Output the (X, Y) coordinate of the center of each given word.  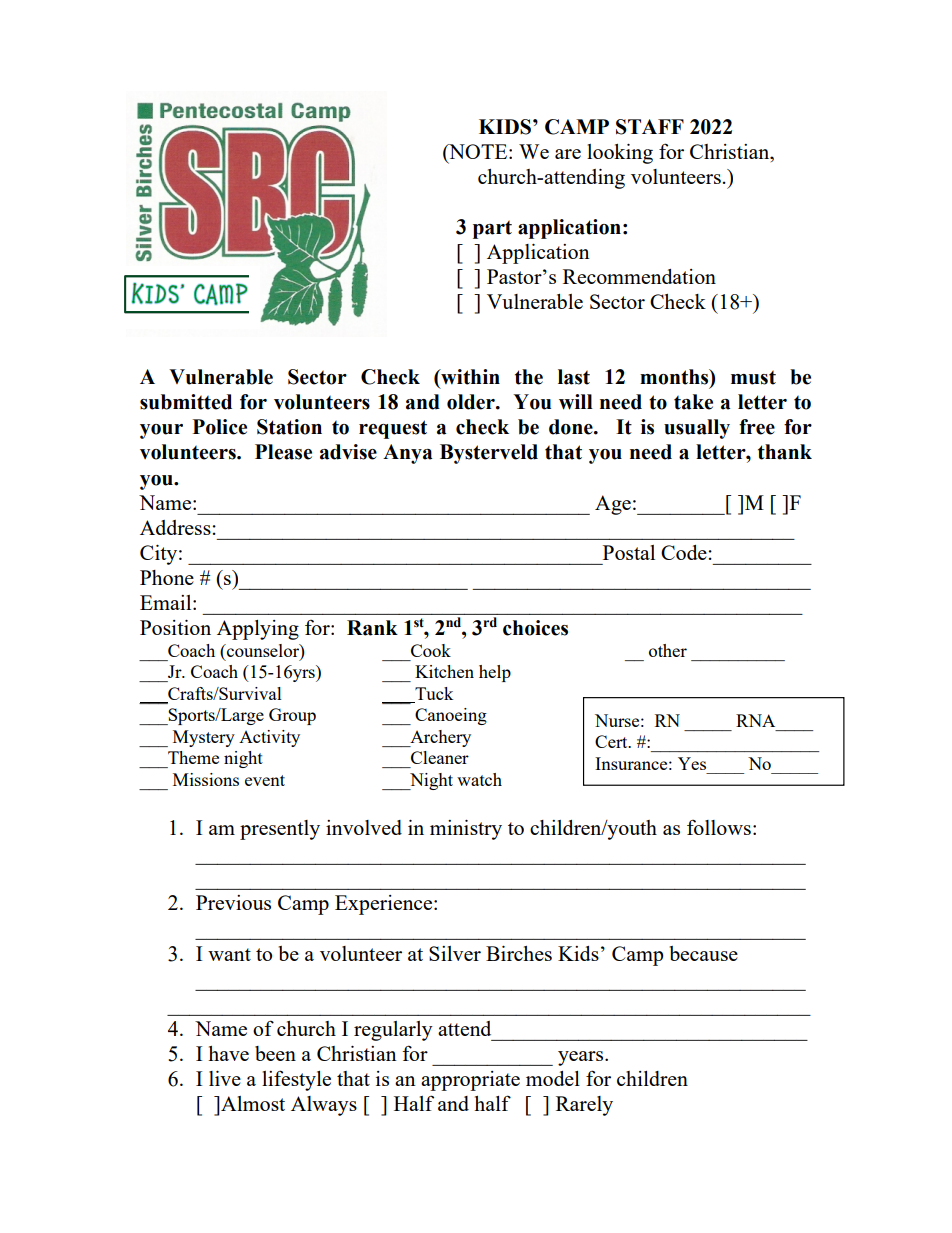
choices (535, 628)
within (469, 377)
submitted (186, 402)
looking (620, 154)
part (492, 230)
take (693, 402)
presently (280, 830)
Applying (258, 630)
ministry (466, 830)
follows (719, 827)
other (668, 650)
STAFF (650, 127)
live (225, 1078)
